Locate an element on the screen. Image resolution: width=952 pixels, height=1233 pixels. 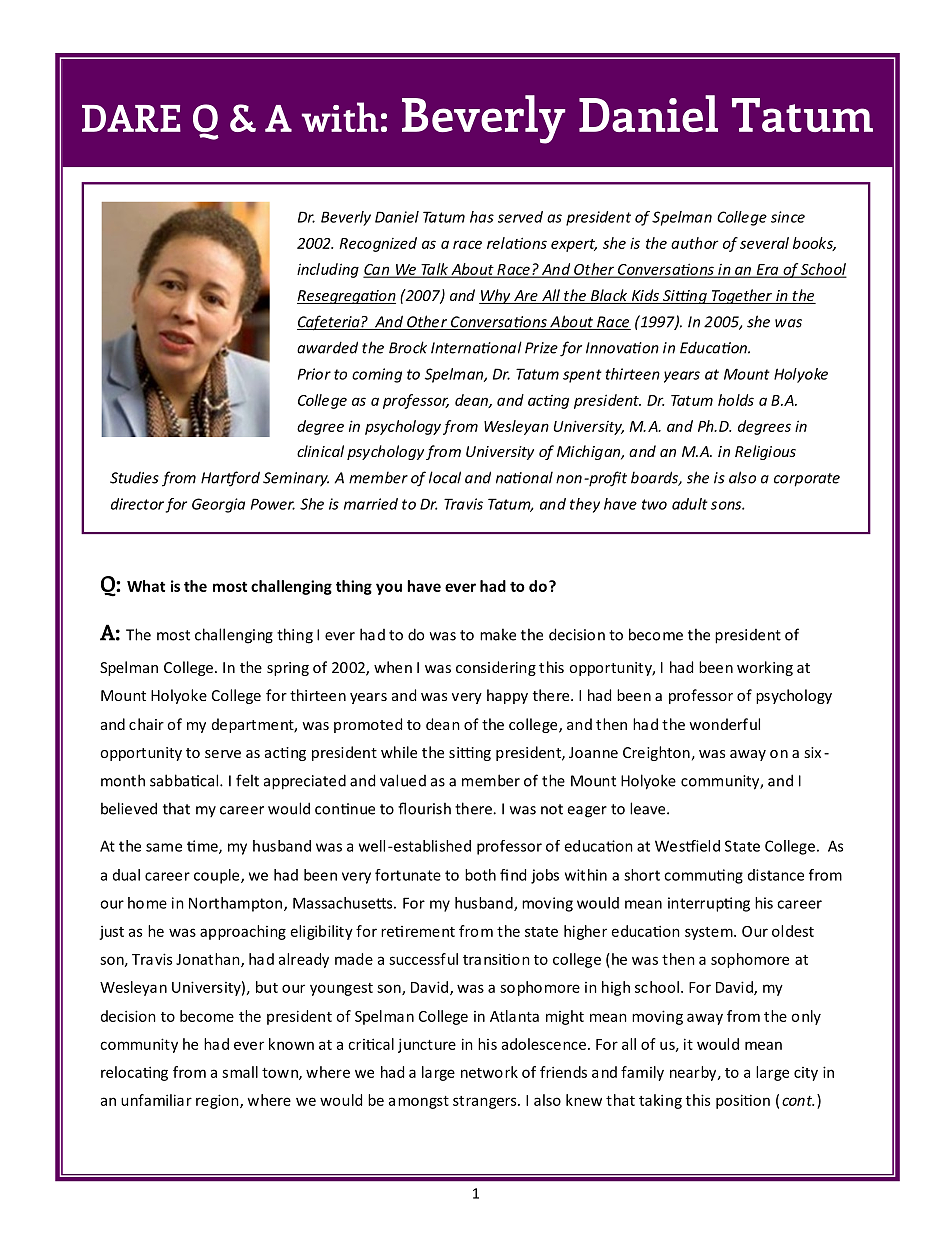
valued is located at coordinates (403, 780).
